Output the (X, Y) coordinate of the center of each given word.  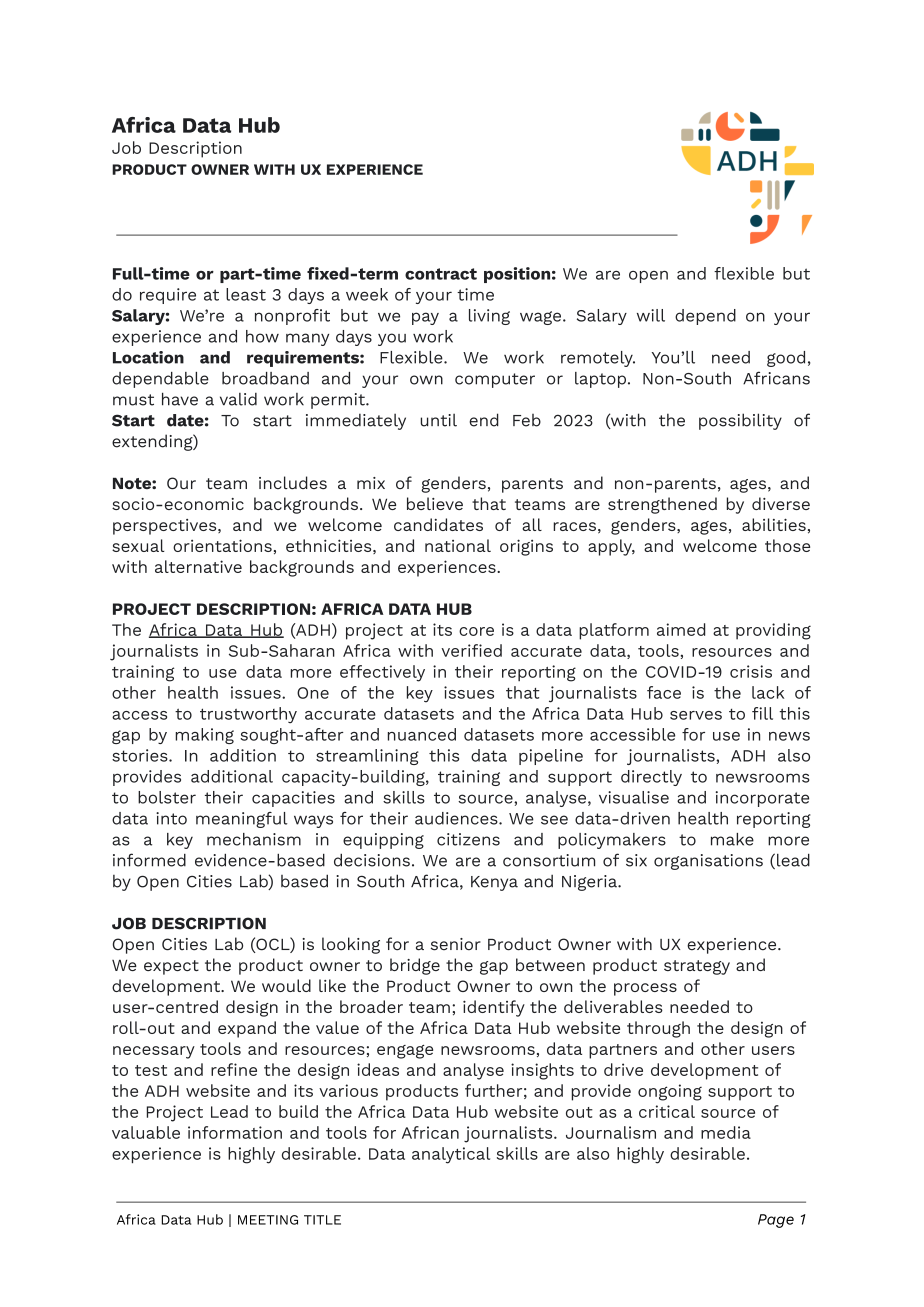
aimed (681, 629)
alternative (198, 566)
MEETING (268, 1220)
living (489, 317)
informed (149, 860)
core (476, 631)
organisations (708, 862)
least (246, 294)
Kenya (494, 883)
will (651, 315)
